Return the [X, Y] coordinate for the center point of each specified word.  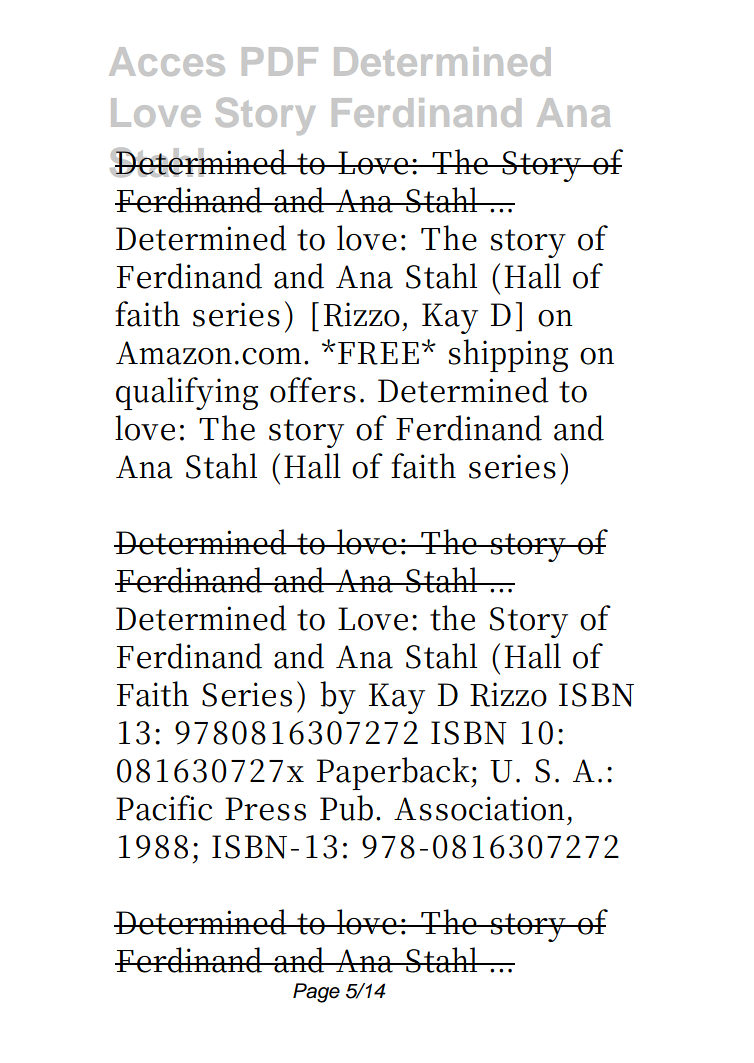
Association [481, 808]
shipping [508, 355]
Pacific [164, 808]
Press [265, 809]
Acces [167, 61]
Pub [348, 808]
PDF [280, 61]
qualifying [187, 393]
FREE [378, 353]
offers [313, 390]
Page [316, 993]
